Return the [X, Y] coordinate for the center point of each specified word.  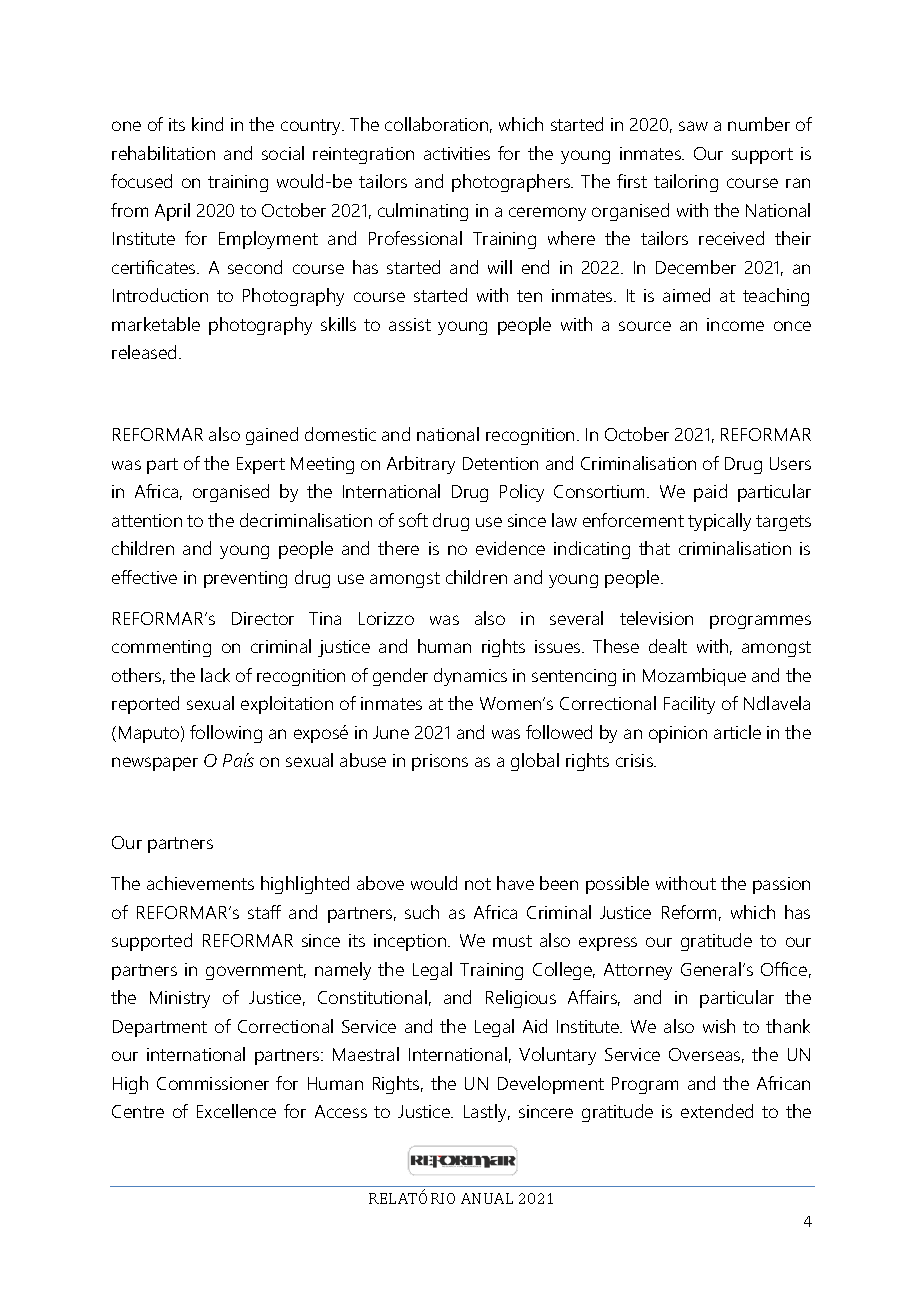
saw [693, 126]
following [226, 734]
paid [710, 493]
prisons [440, 762]
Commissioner [213, 1083]
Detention [500, 463]
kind [207, 124]
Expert [261, 465]
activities [457, 153]
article [737, 732]
